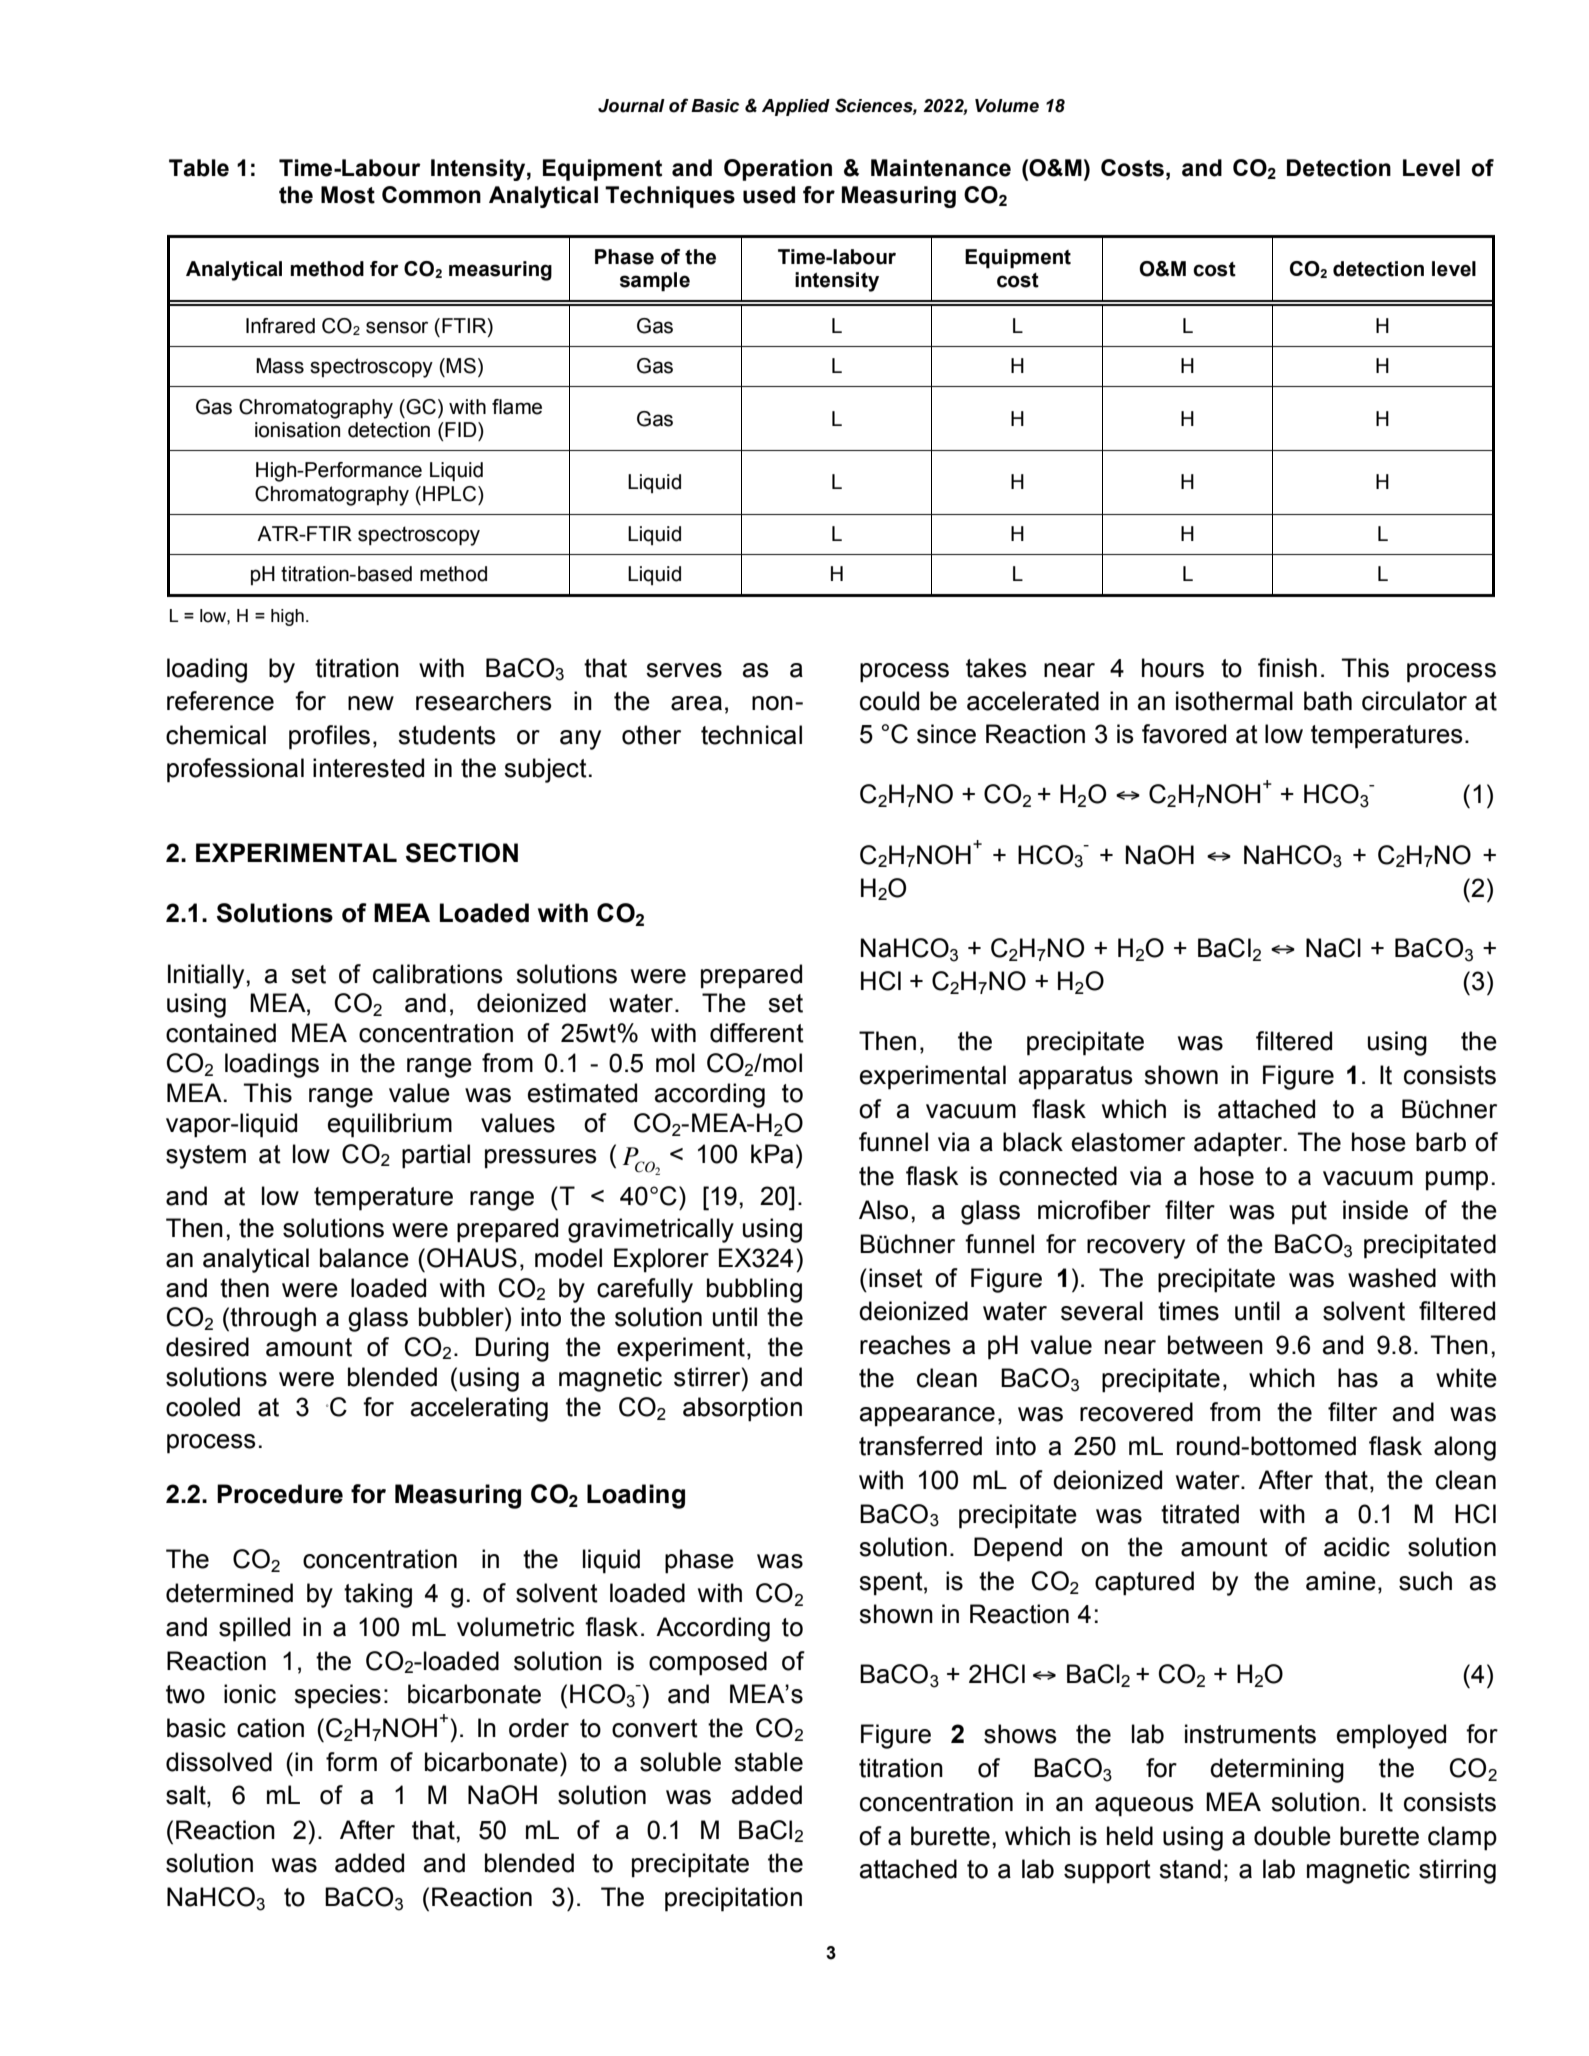 This page has width=1589, height=2056. I want to click on different, so click(757, 1033).
